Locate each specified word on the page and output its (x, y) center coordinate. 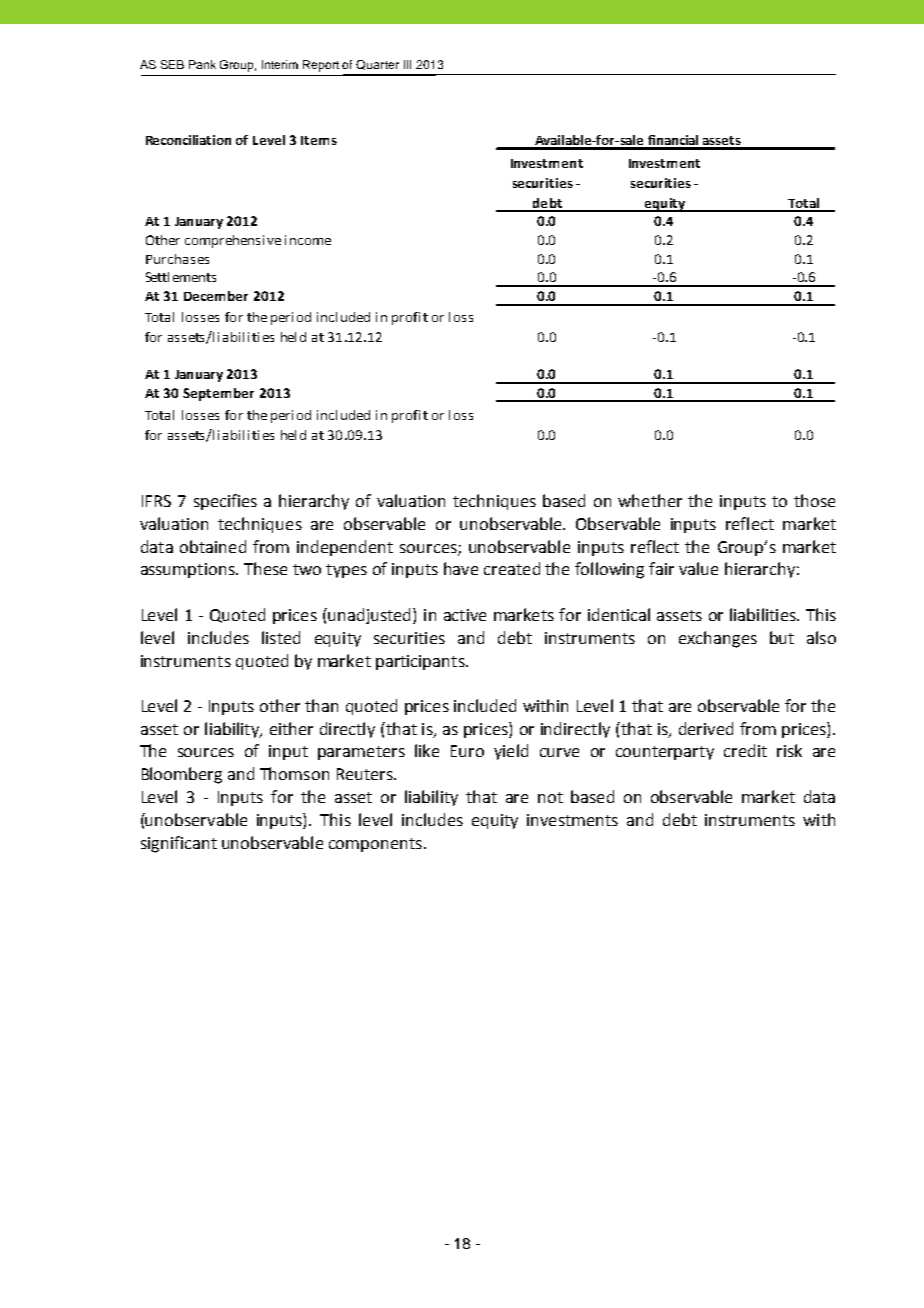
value (698, 568)
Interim (280, 64)
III (407, 64)
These (265, 568)
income (308, 240)
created (512, 568)
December (216, 296)
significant (179, 844)
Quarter (377, 65)
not (550, 797)
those (814, 500)
